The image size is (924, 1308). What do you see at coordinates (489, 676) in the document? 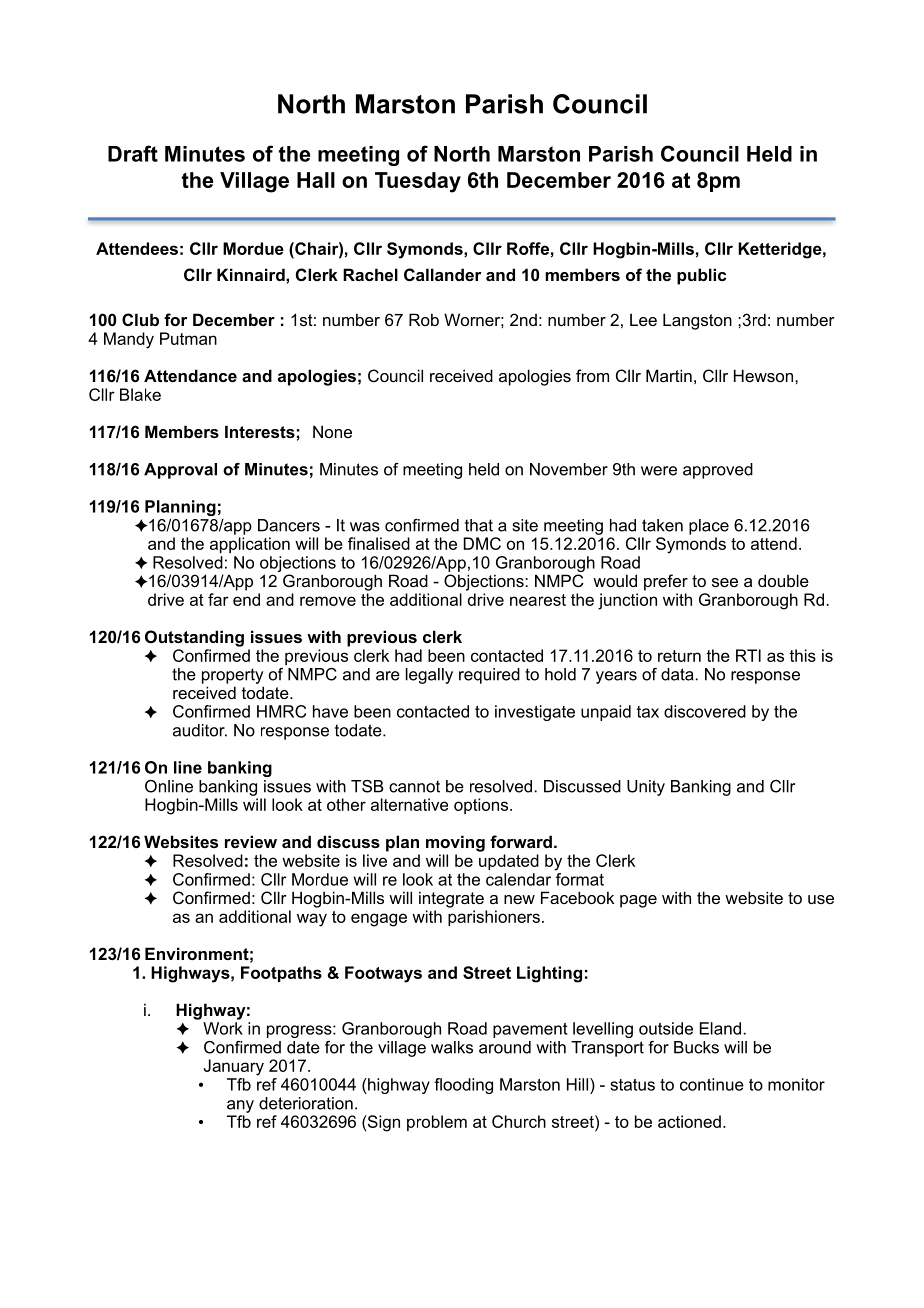
I see `required` at bounding box center [489, 676].
